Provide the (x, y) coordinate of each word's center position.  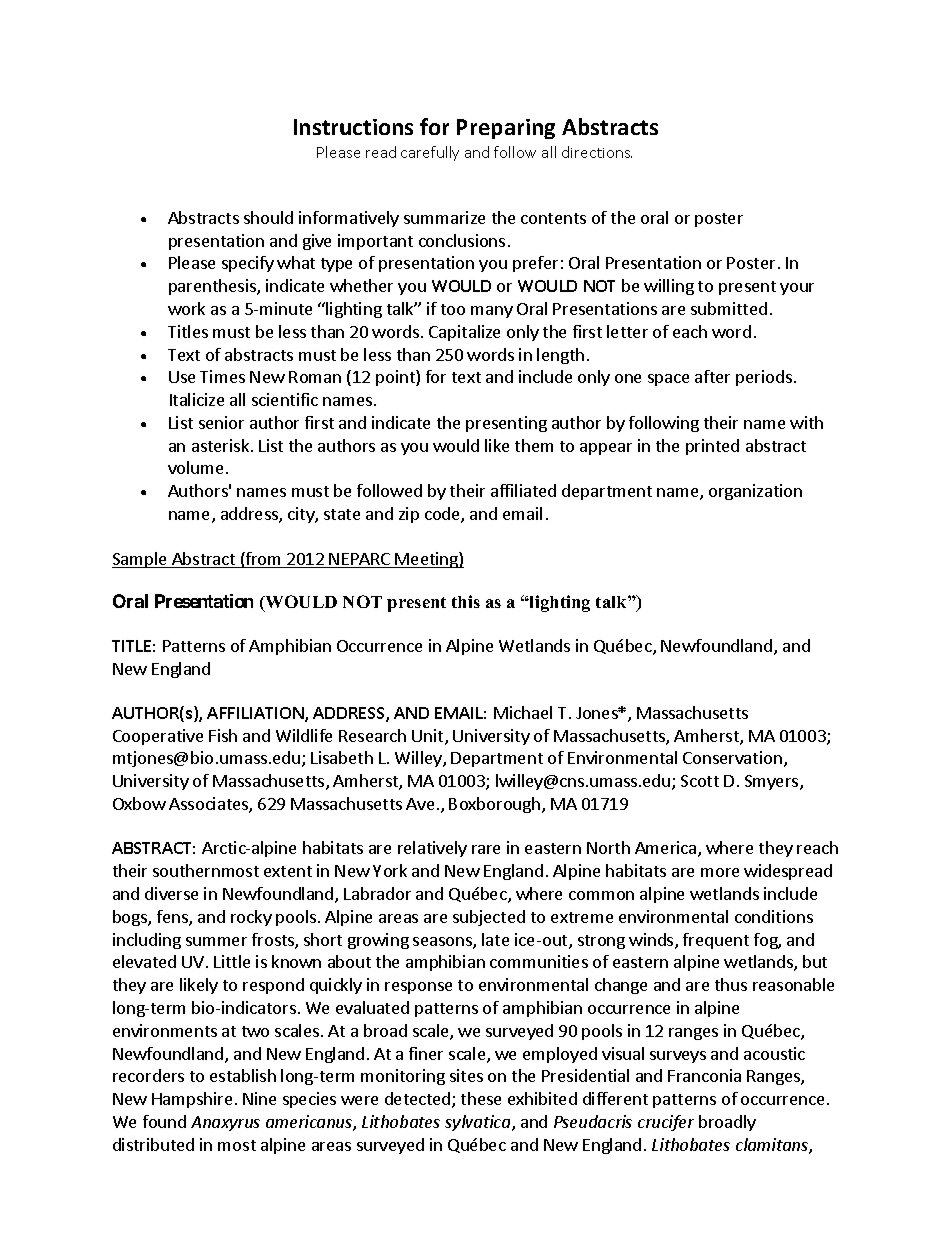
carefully (430, 153)
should (268, 217)
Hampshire (192, 1100)
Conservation (732, 757)
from (264, 560)
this (466, 601)
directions (597, 152)
